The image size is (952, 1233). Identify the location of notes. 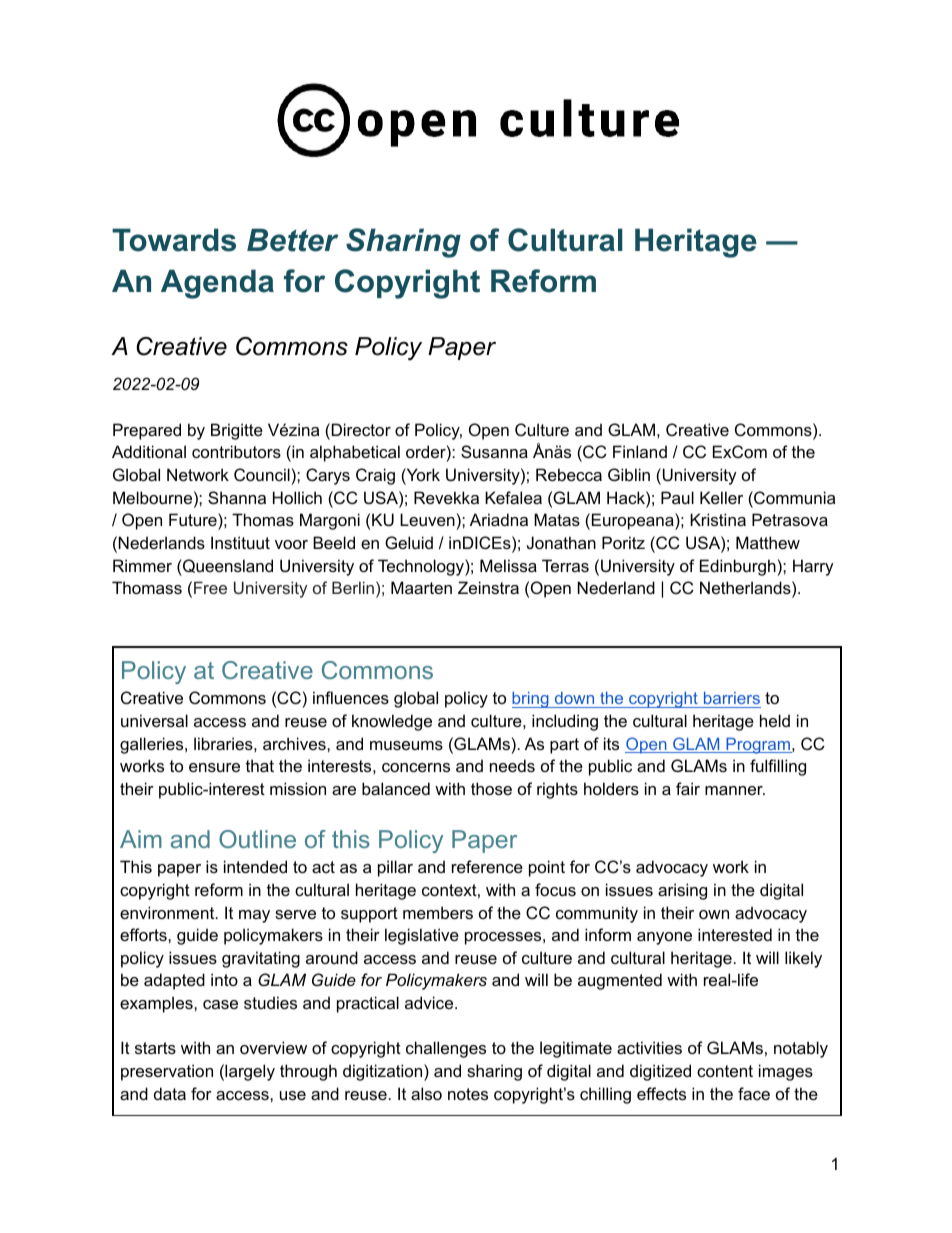
(468, 1094).
